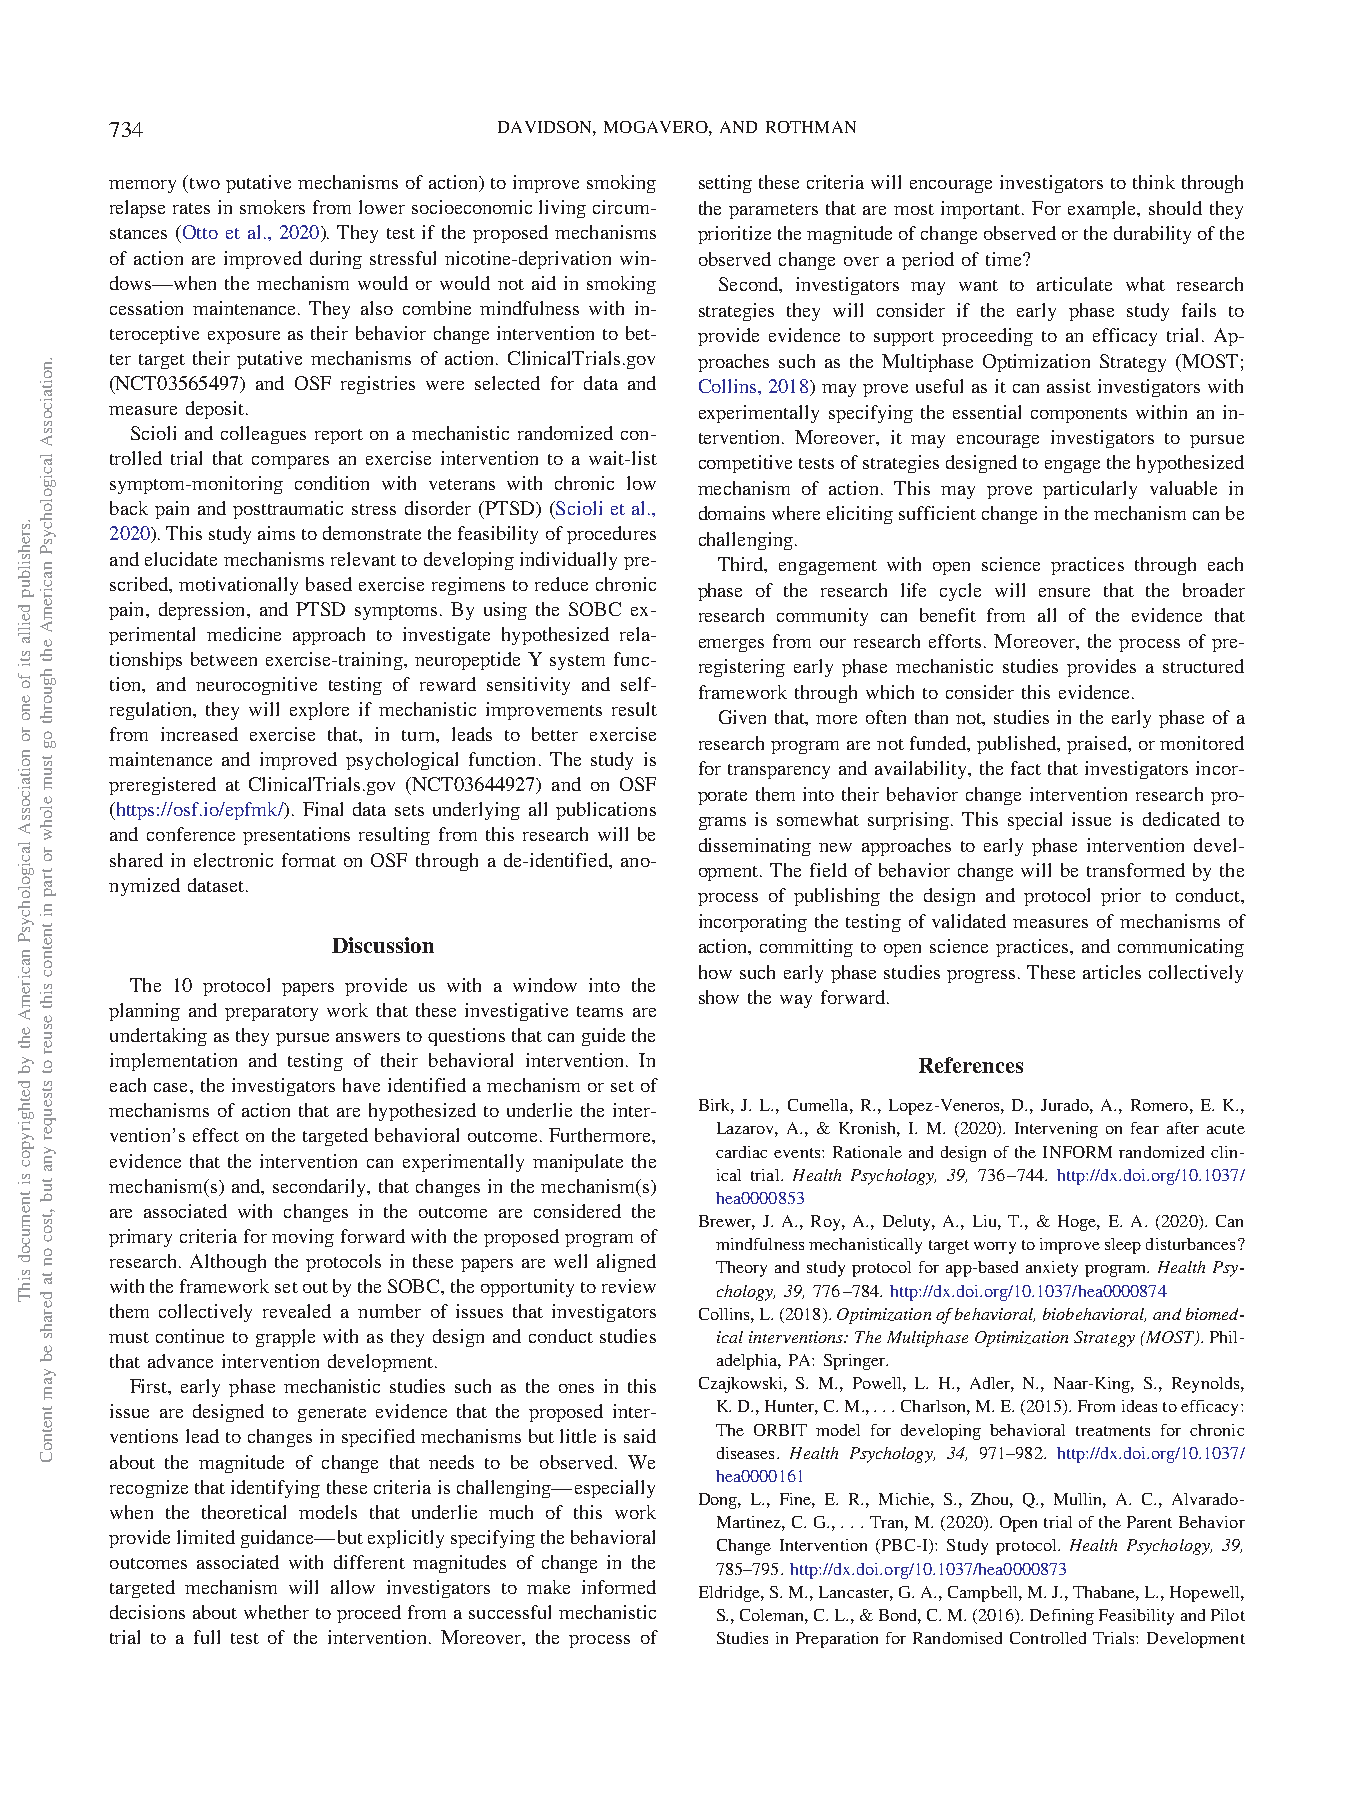 Image resolution: width=1354 pixels, height=1806 pixels. I want to click on smokers, so click(272, 207).
